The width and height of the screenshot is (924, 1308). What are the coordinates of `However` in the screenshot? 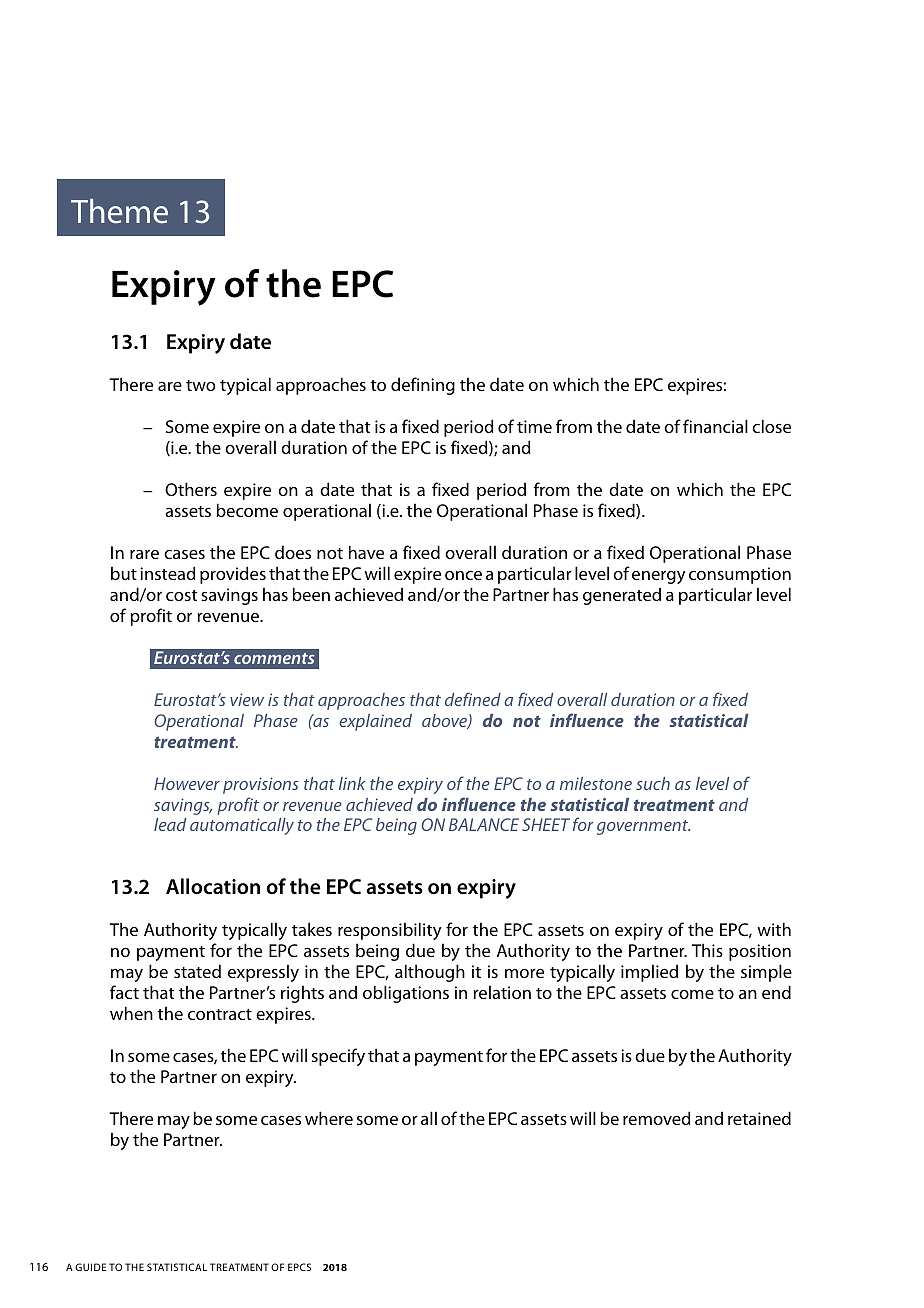 It's located at (187, 783).
